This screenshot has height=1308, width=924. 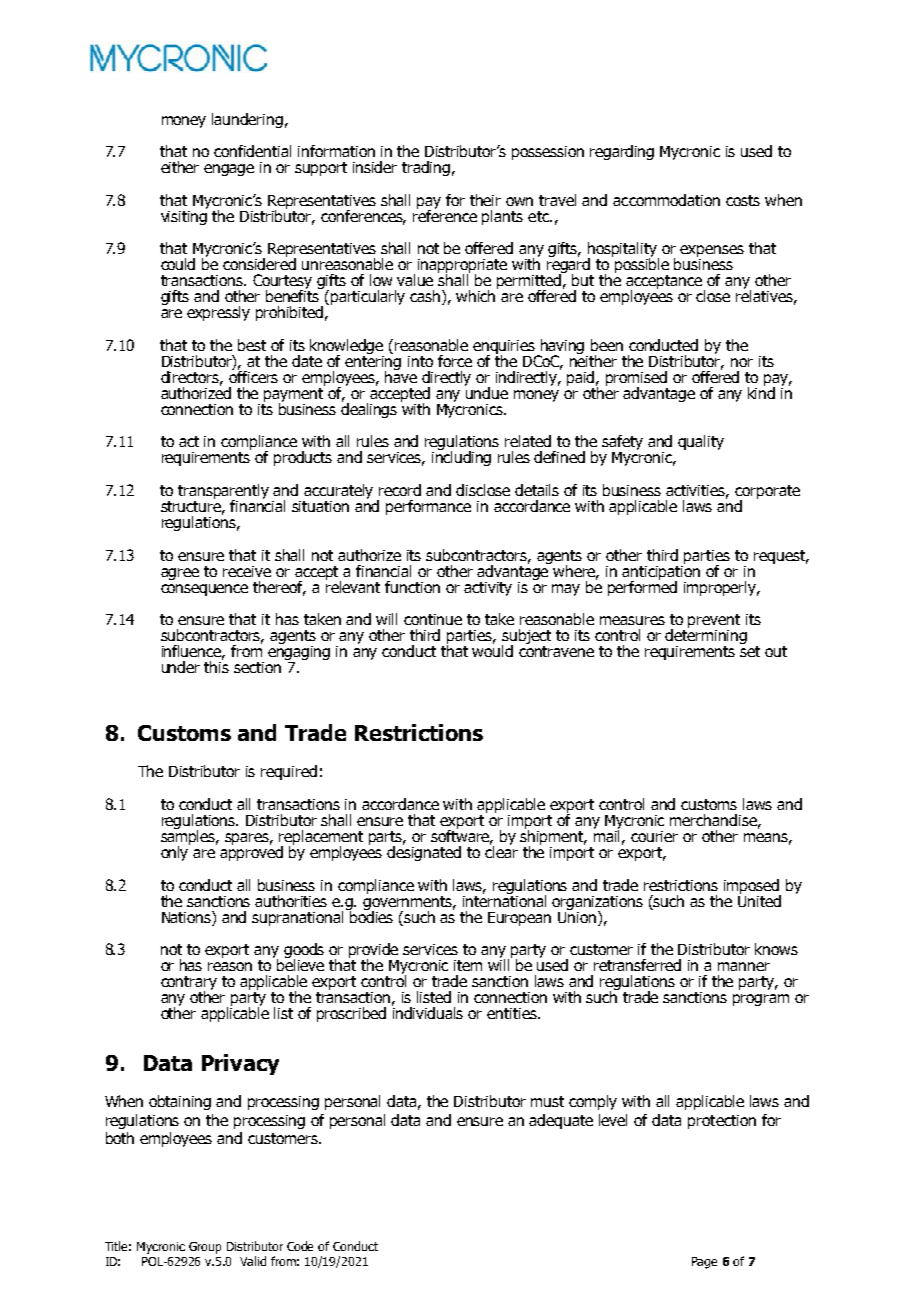 I want to click on determining, so click(x=706, y=637).
